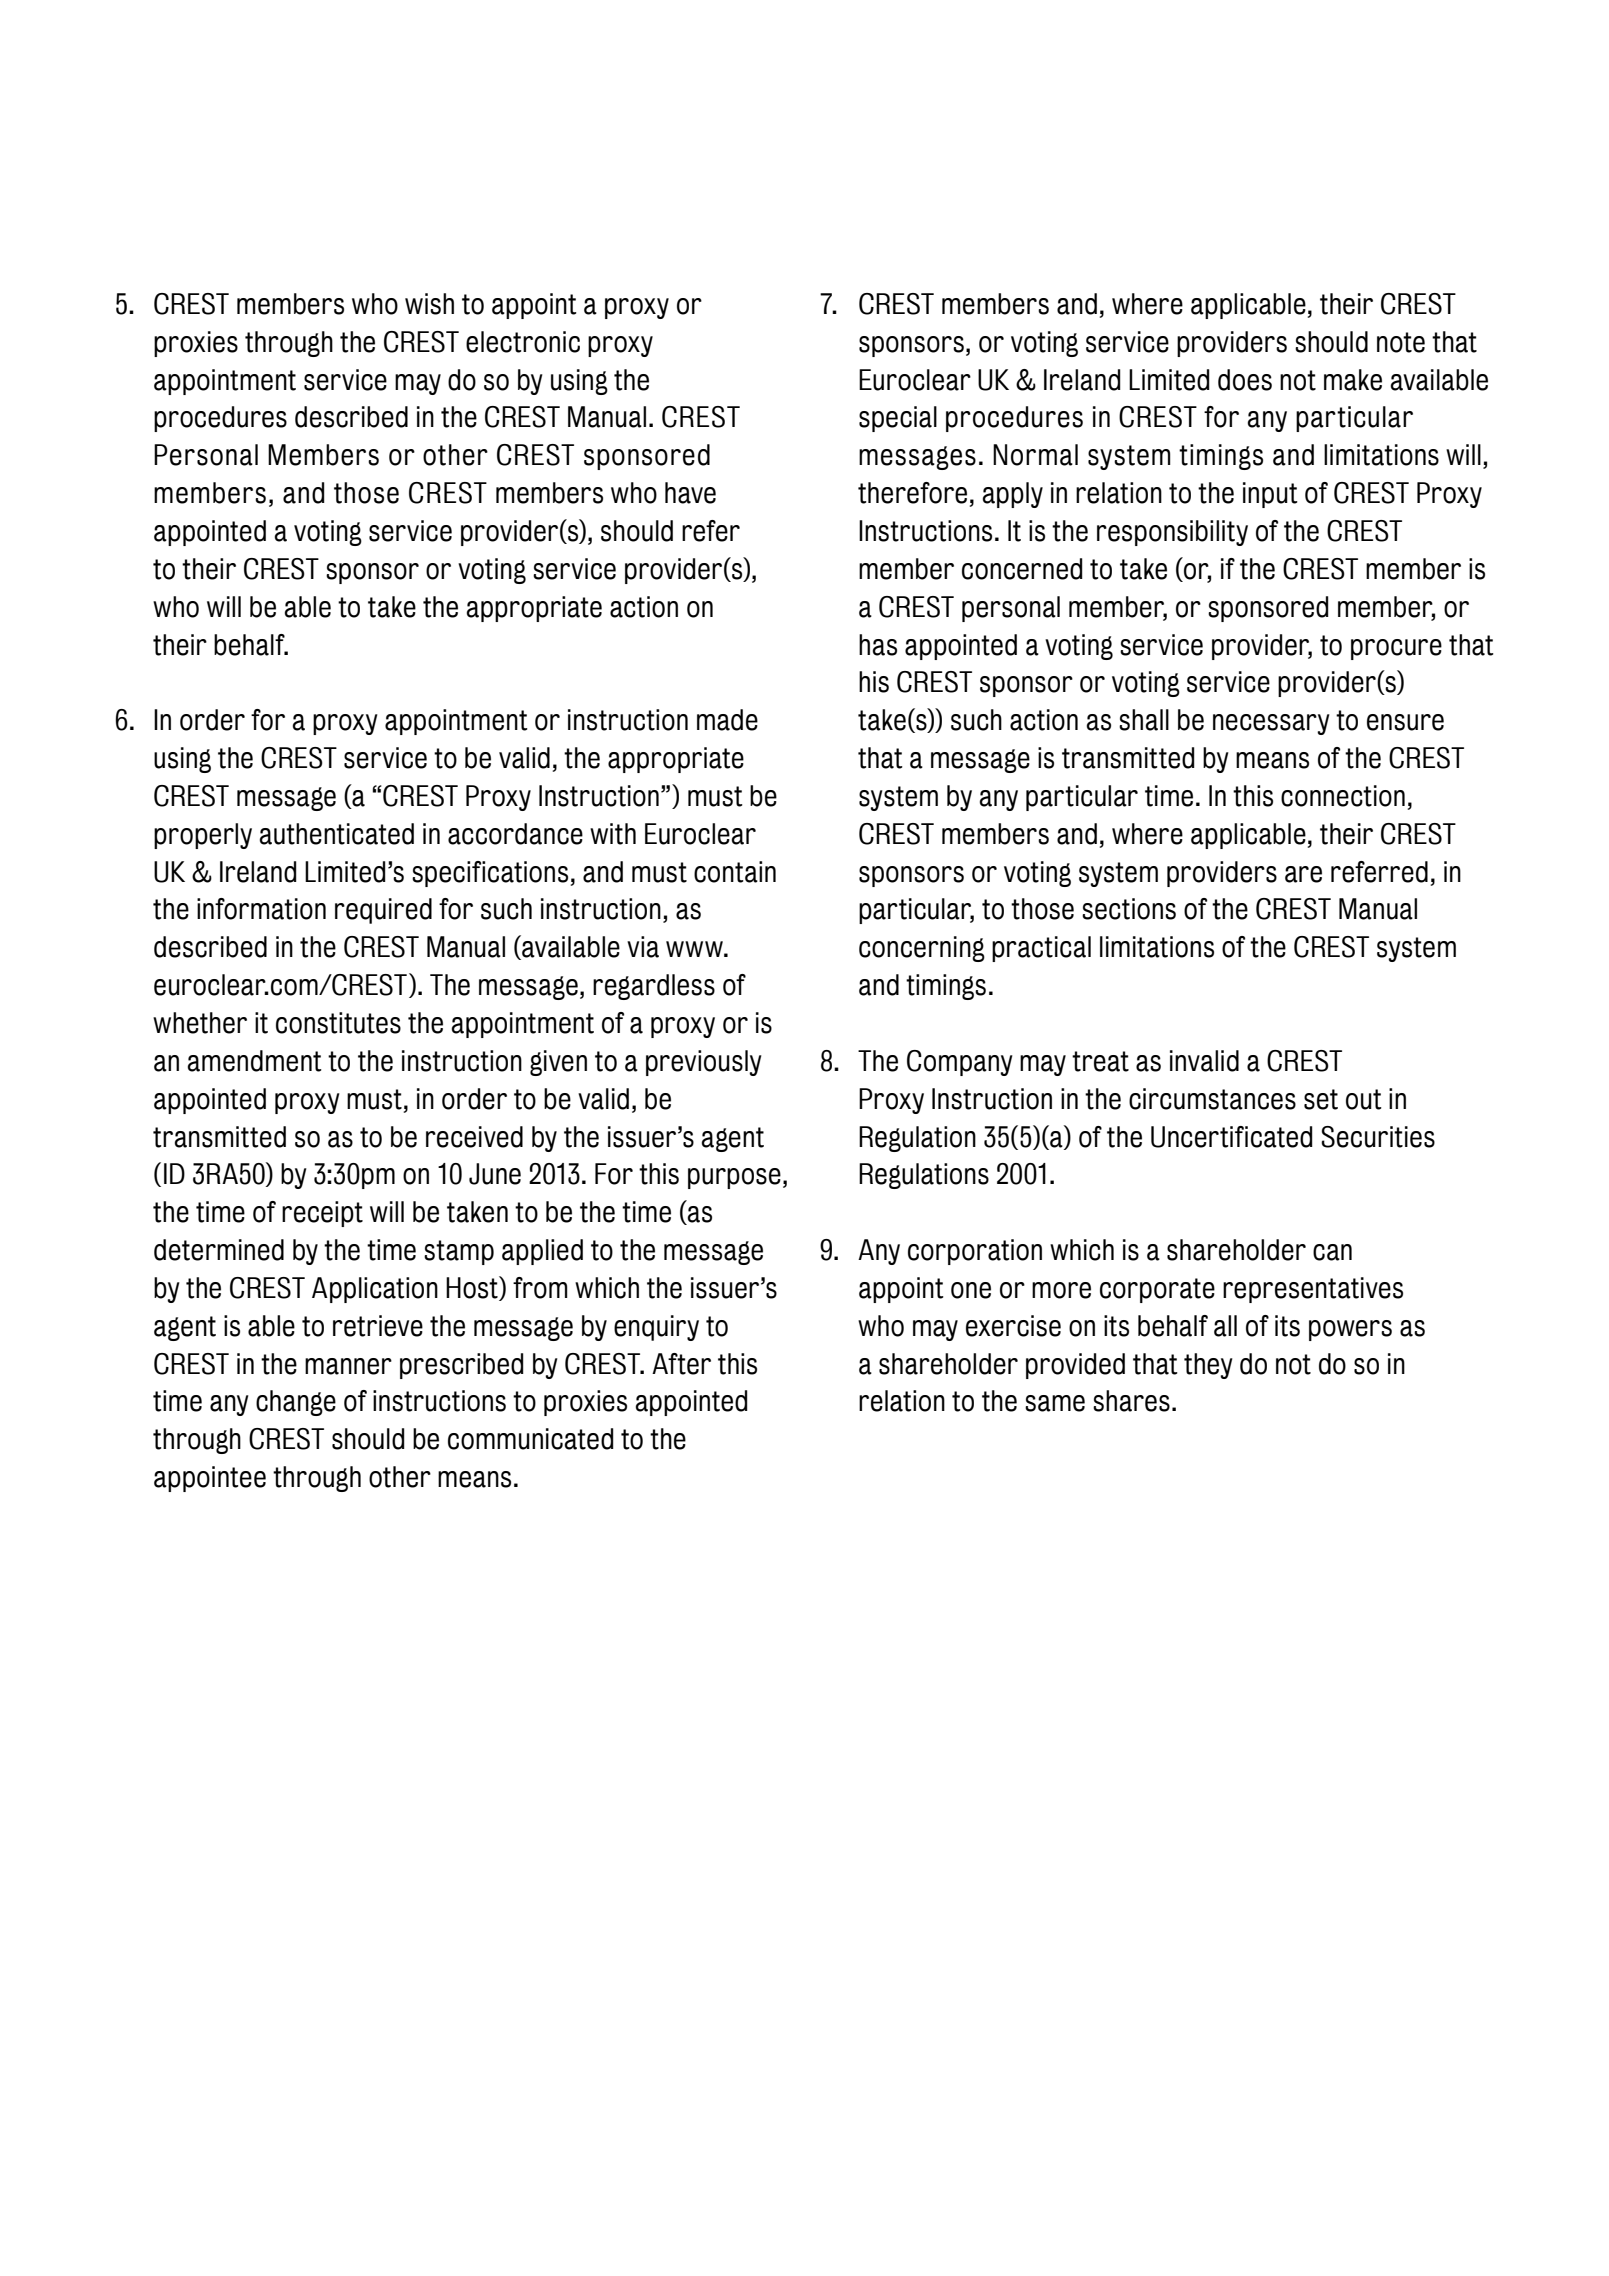 The image size is (1609, 2276). I want to click on authenticated, so click(337, 834).
